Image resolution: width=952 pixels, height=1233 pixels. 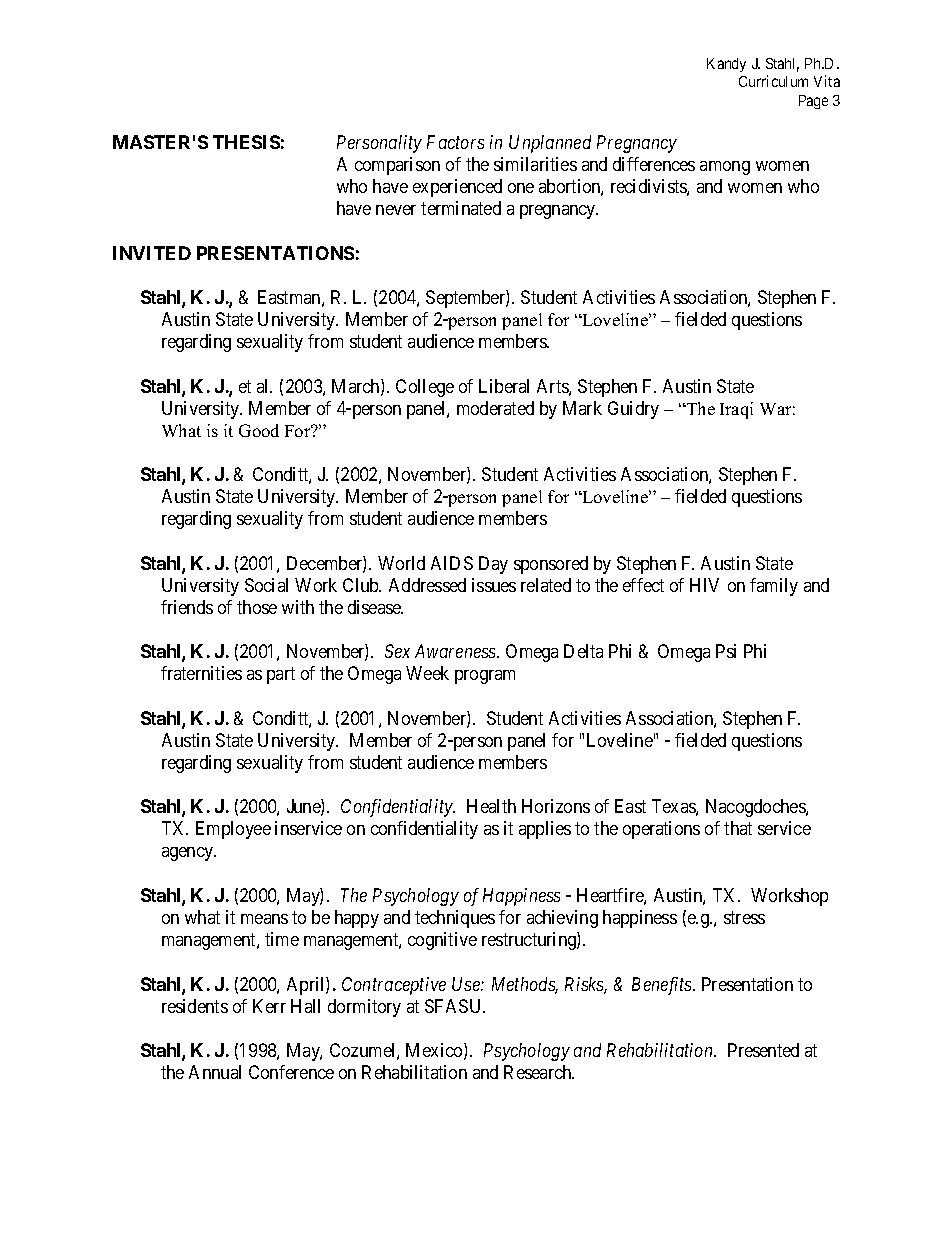 What do you see at coordinates (504, 386) in the page?
I see `Liberal` at bounding box center [504, 386].
